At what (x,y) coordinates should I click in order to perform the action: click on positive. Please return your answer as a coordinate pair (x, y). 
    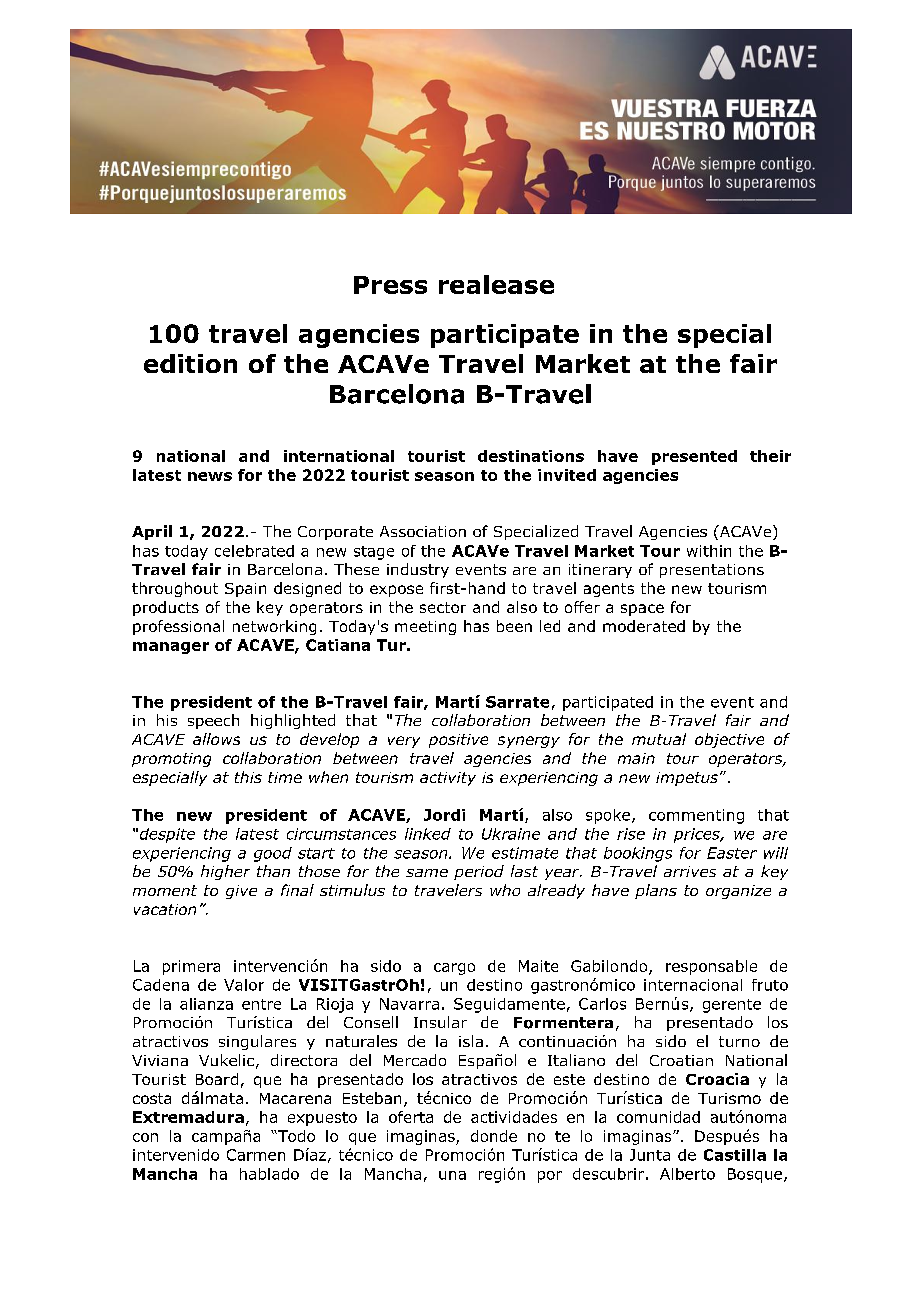
    Looking at the image, I should click on (458, 741).
